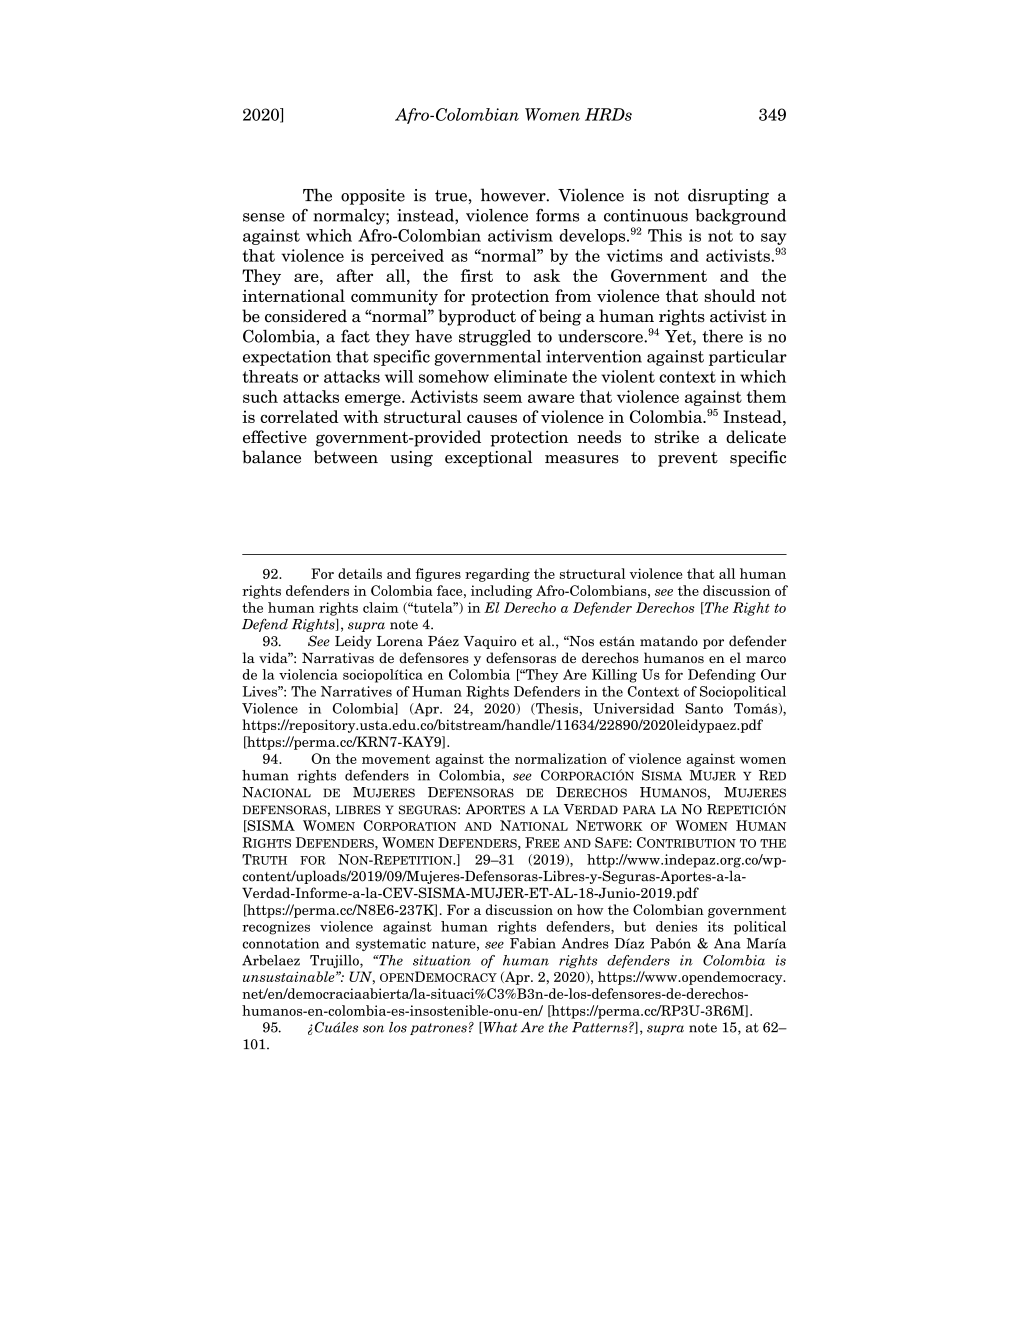 The width and height of the screenshot is (1028, 1330). Describe the element at coordinates (688, 459) in the screenshot. I see `prevent` at that location.
